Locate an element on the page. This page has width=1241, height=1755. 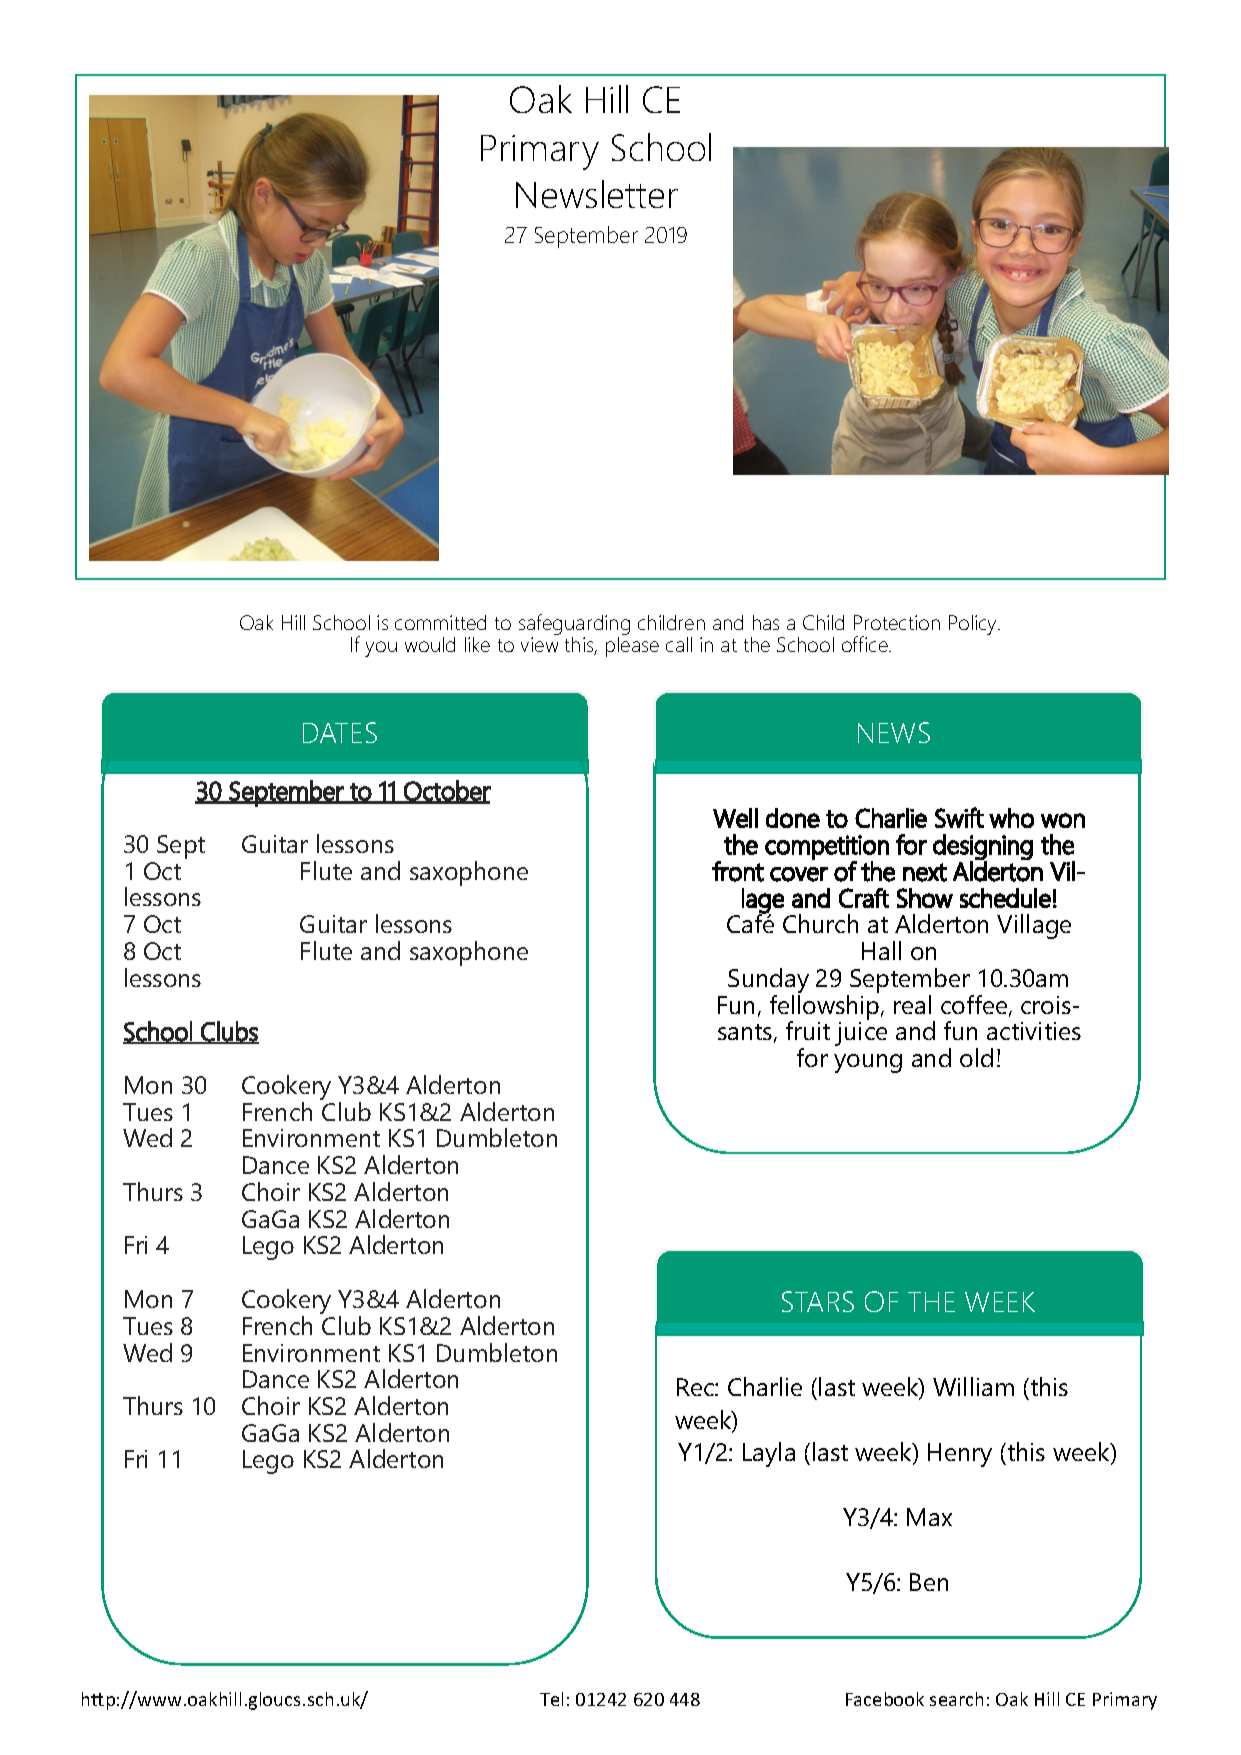
William is located at coordinates (973, 1386).
